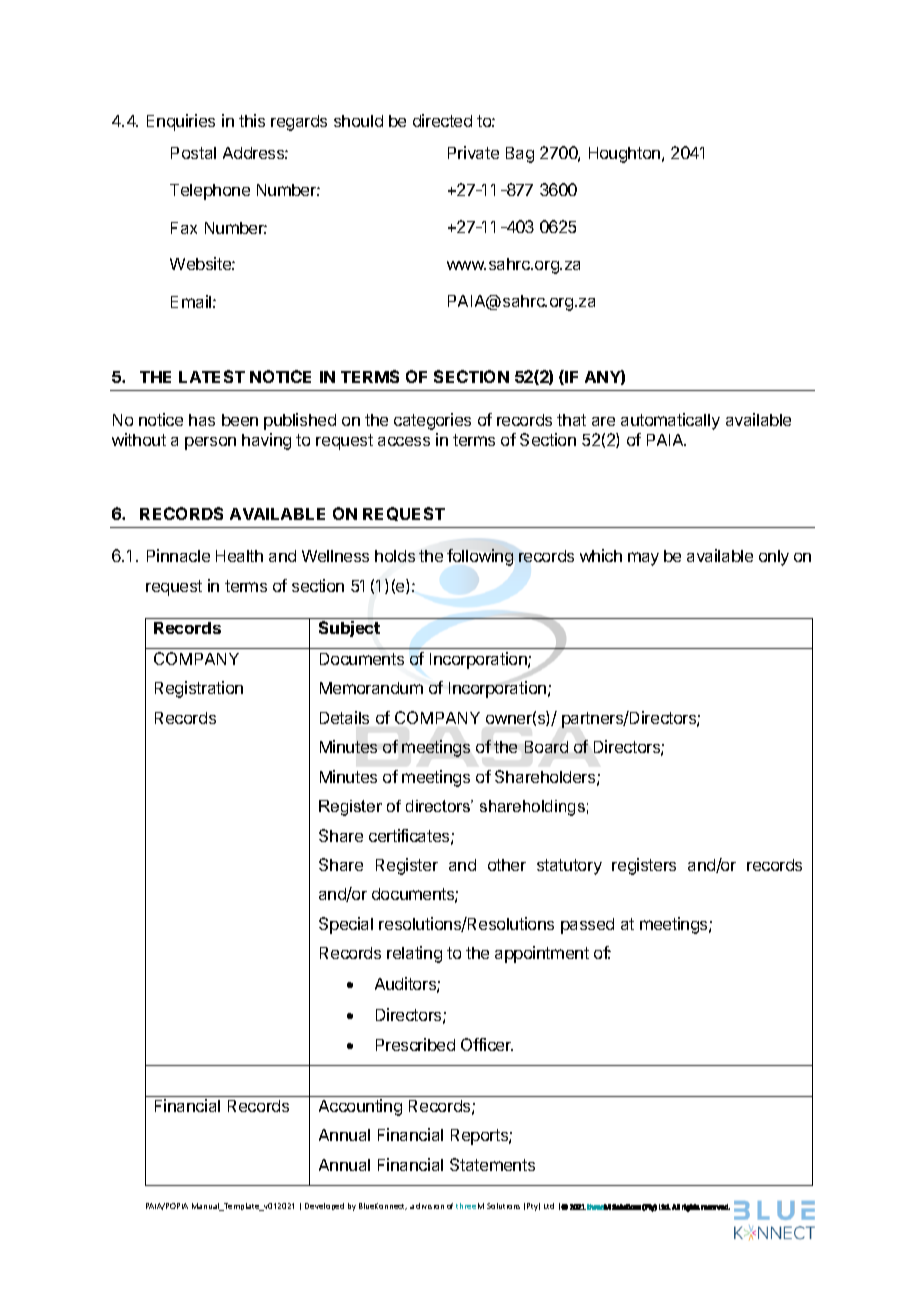 Image resolution: width=924 pixels, height=1308 pixels. Describe the element at coordinates (432, 421) in the image. I see `categories` at that location.
